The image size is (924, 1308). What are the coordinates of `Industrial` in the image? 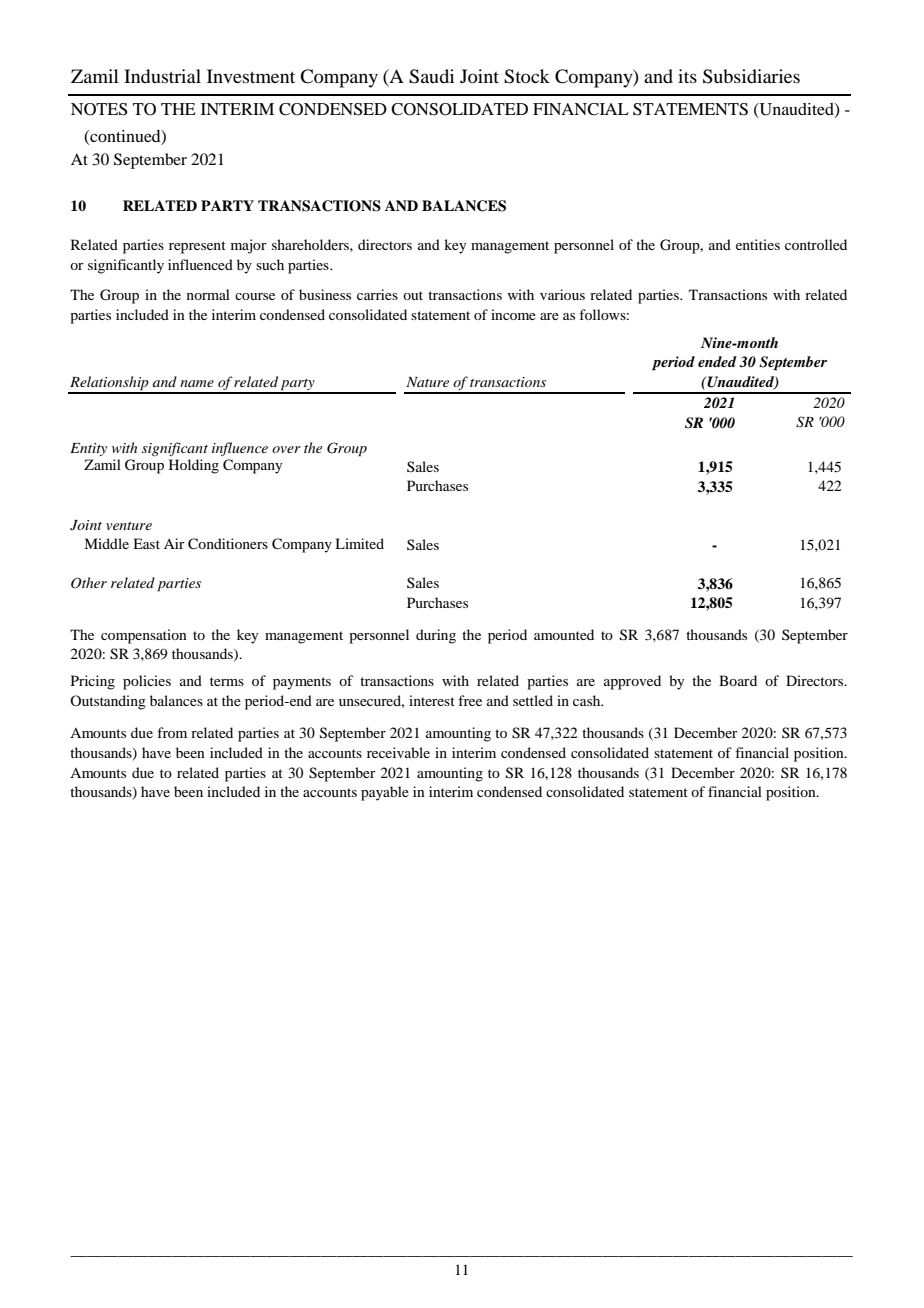 It's located at (162, 76).
